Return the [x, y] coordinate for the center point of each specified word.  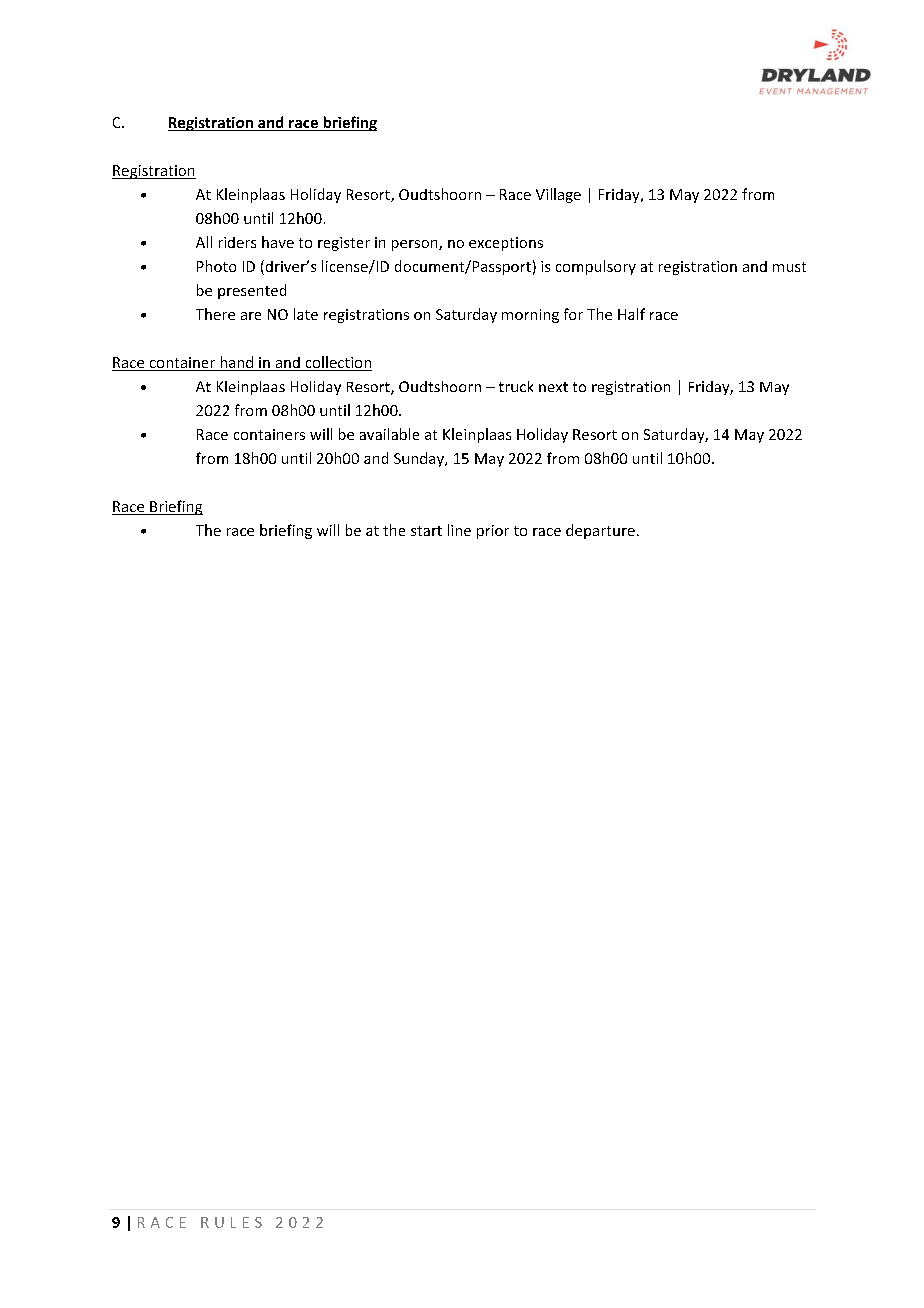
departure [600, 531]
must [789, 267]
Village [558, 195]
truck [516, 386]
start [426, 531]
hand [236, 363]
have [278, 242]
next [553, 387]
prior [493, 532]
